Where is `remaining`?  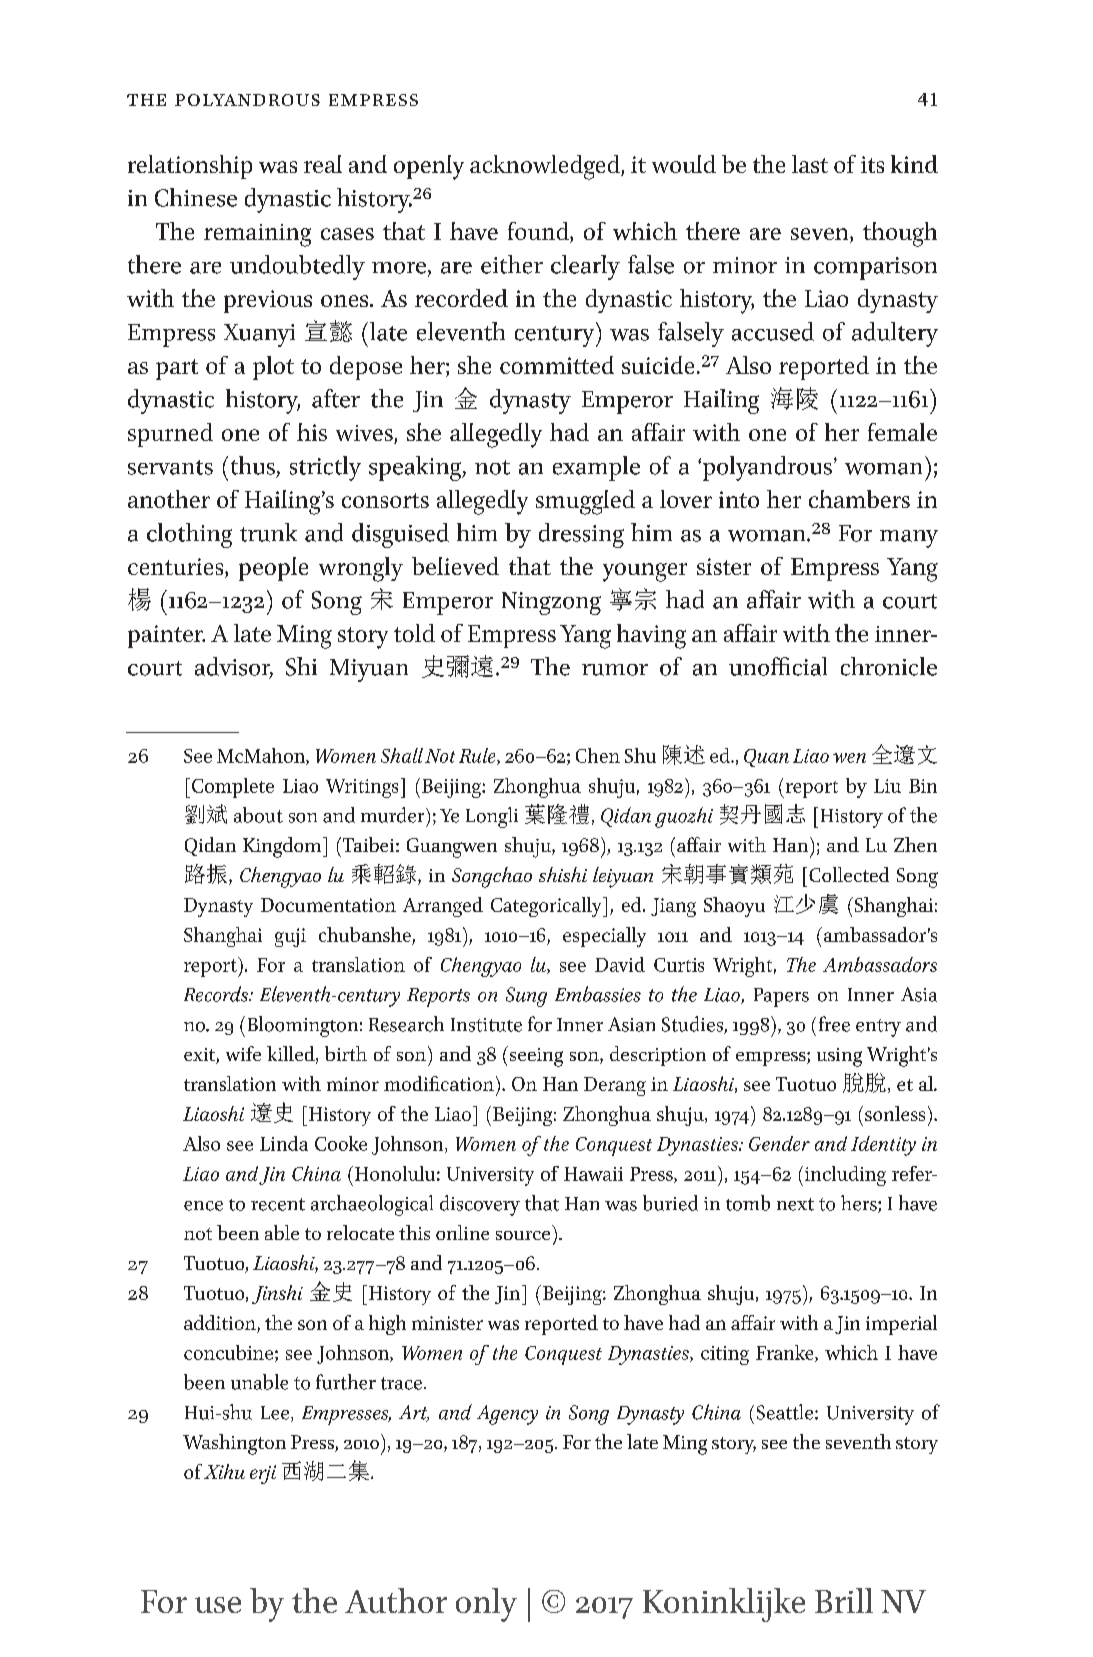
remaining is located at coordinates (257, 235).
